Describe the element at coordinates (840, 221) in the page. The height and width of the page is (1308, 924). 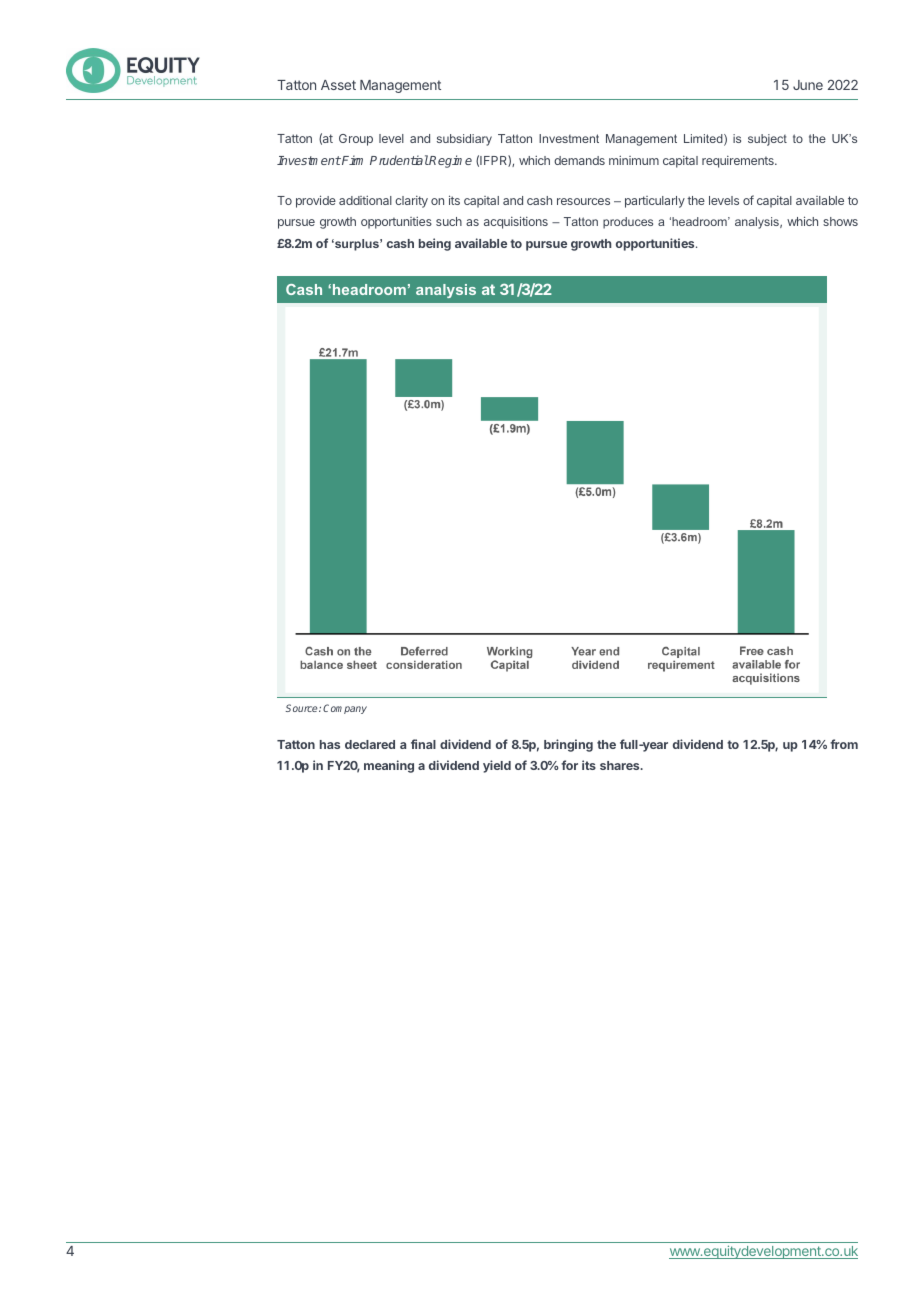
I see `shows` at that location.
